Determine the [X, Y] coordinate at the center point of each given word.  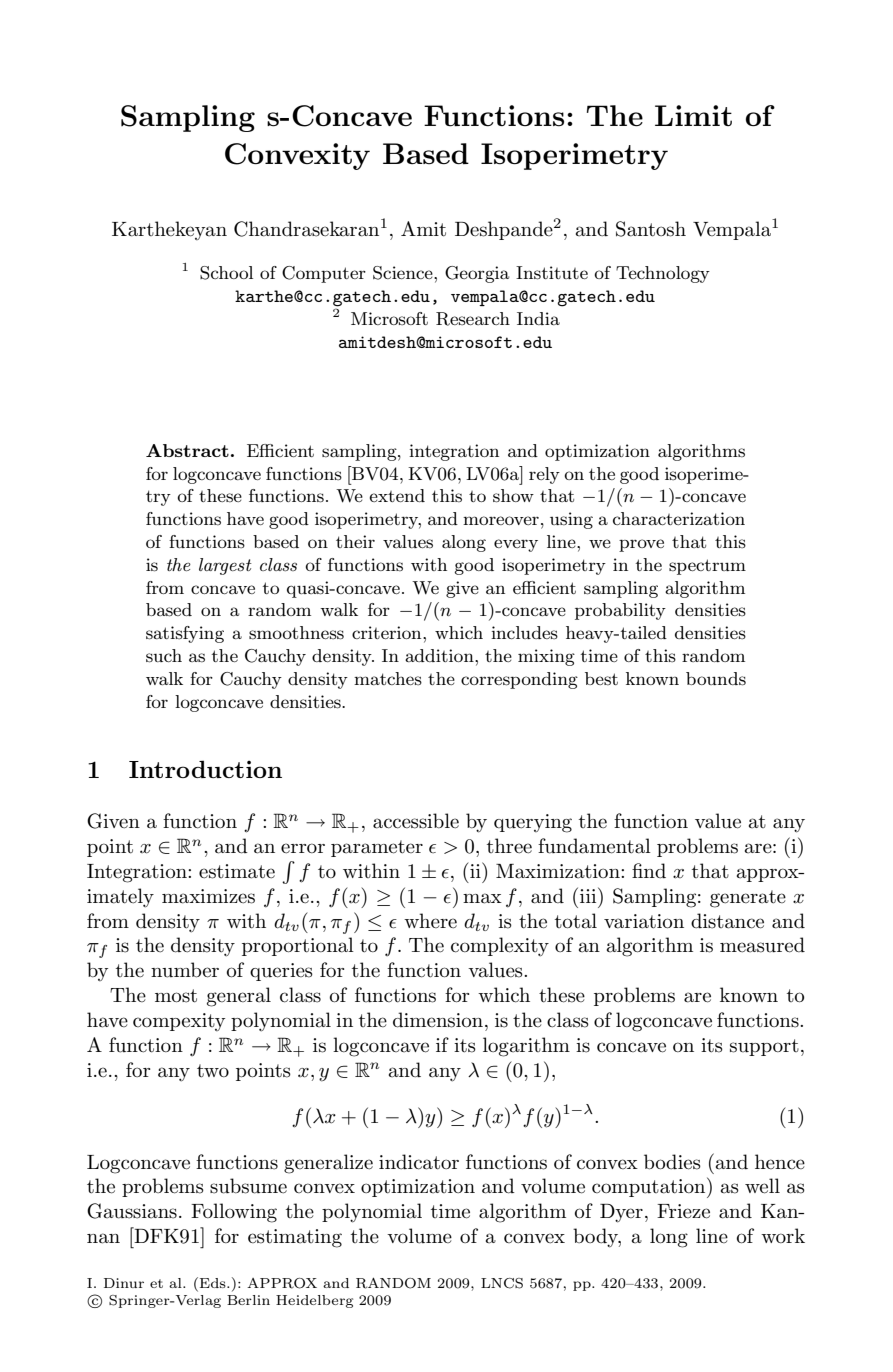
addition [440, 655]
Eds [214, 1283]
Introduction [205, 769]
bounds [716, 679]
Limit [693, 115]
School [226, 273]
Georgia [477, 274]
